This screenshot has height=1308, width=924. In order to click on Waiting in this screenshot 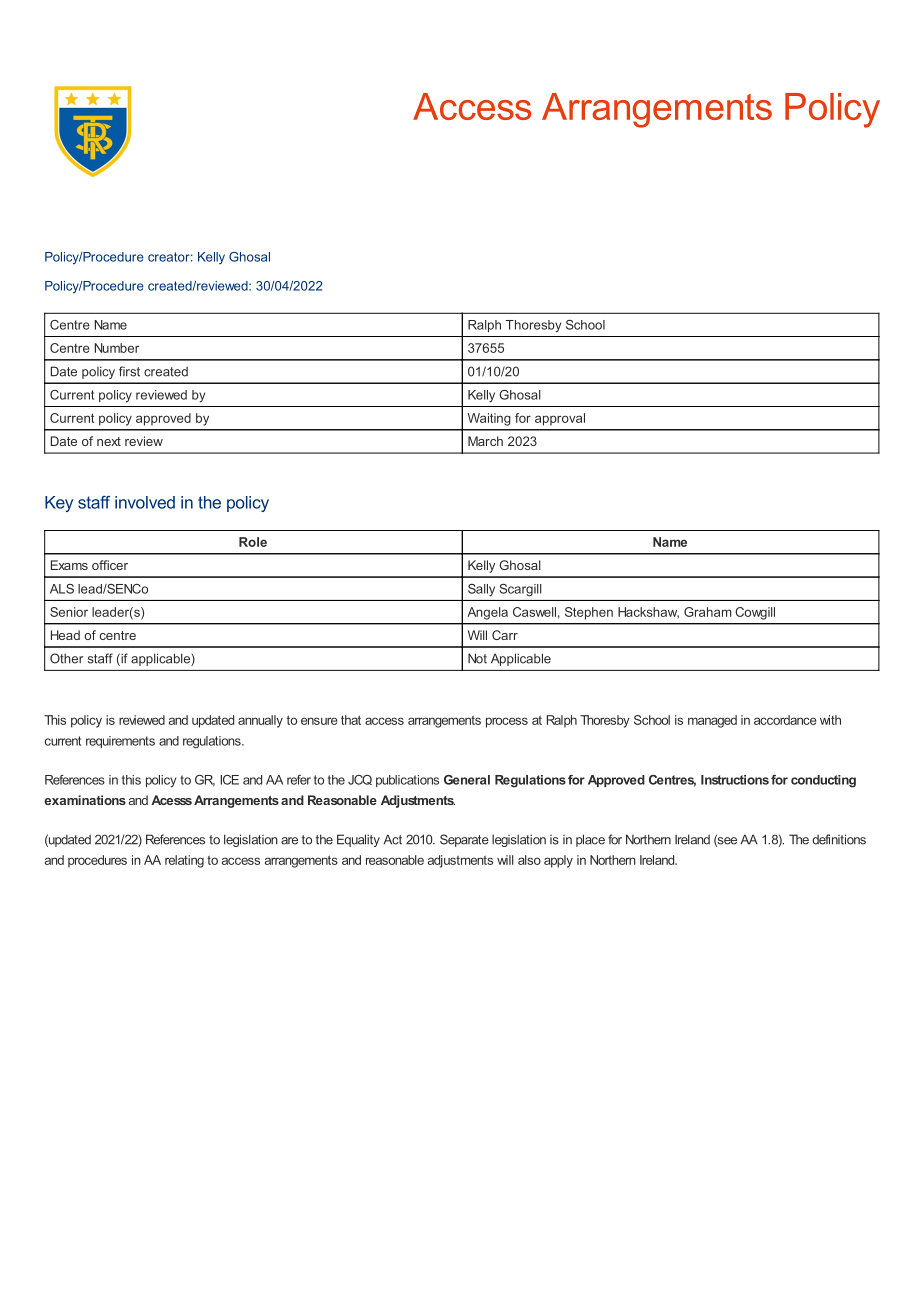, I will do `click(489, 419)`.
